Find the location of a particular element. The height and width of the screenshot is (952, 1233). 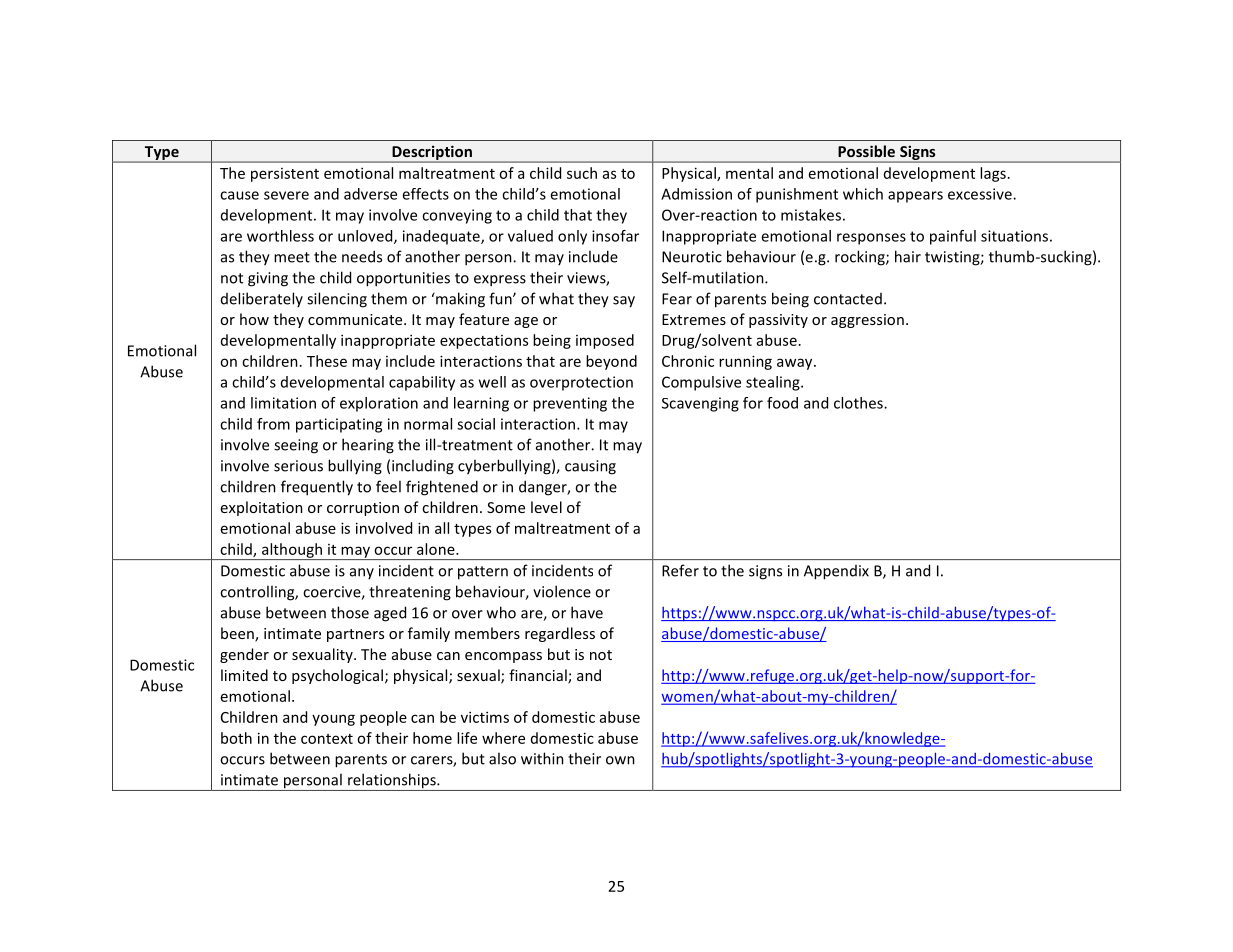

context is located at coordinates (327, 739).
